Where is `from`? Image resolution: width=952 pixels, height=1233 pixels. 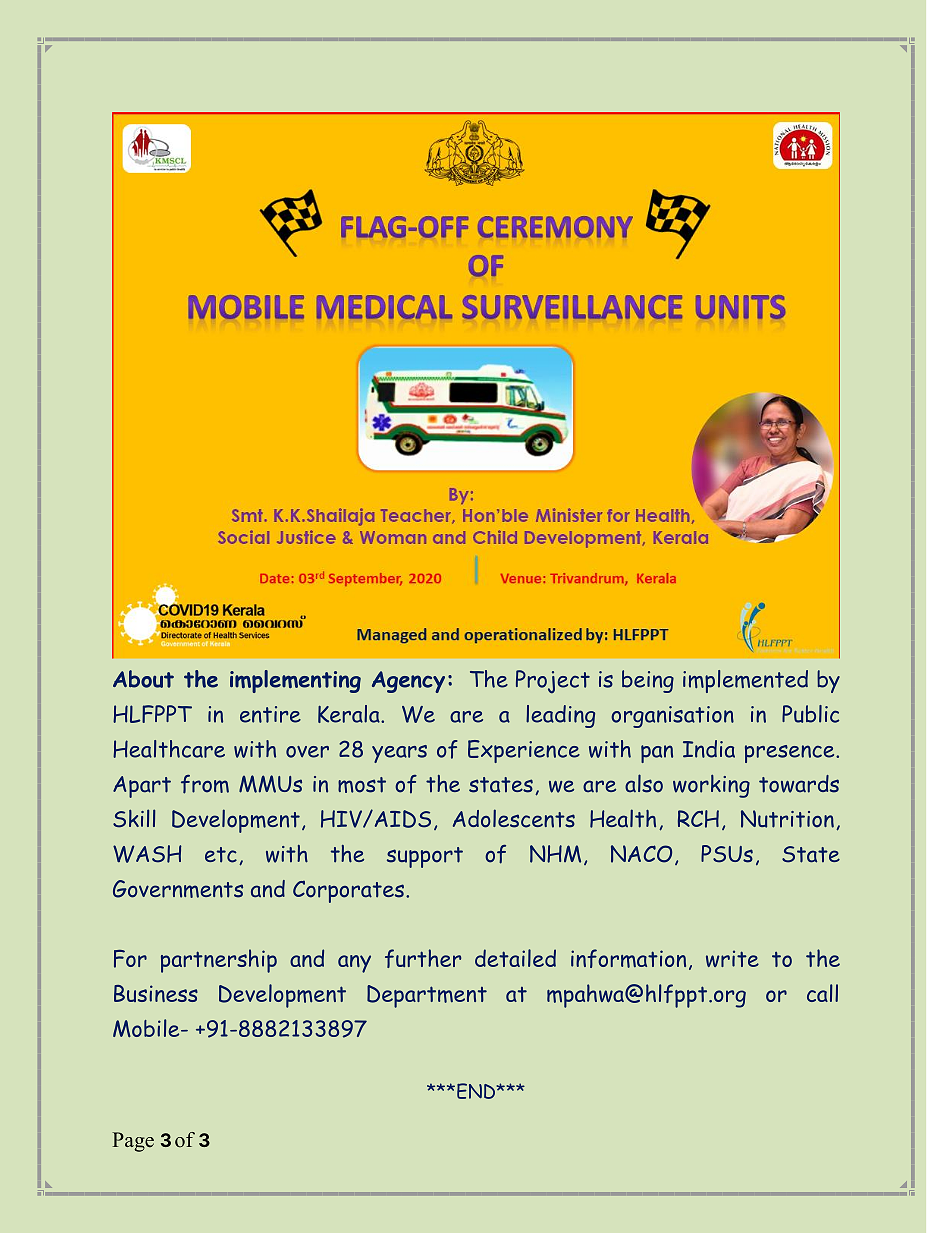
from is located at coordinates (205, 784).
